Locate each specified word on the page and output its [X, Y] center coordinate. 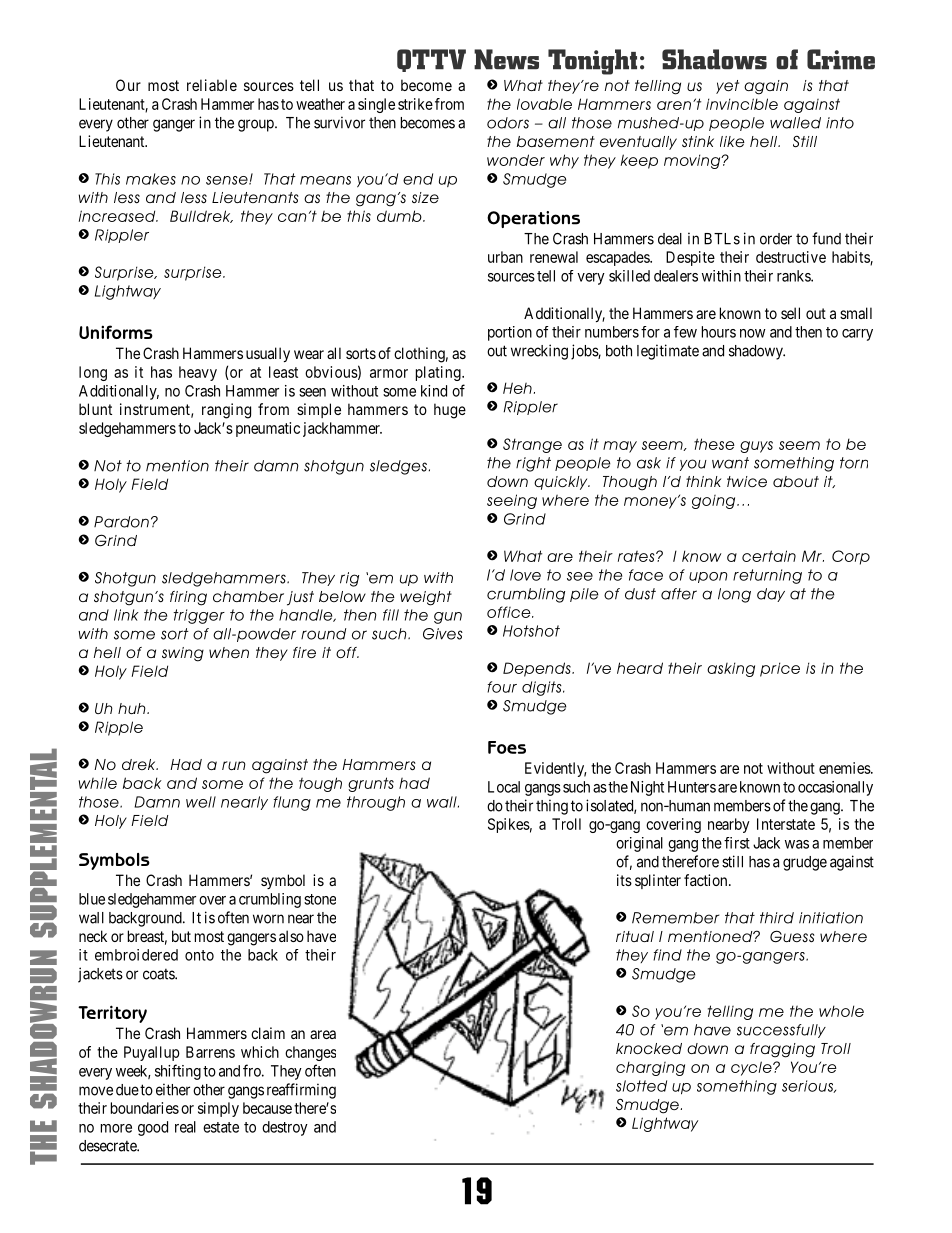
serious [808, 1086]
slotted [641, 1086]
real [185, 1127]
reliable [212, 85]
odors [508, 123]
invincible [742, 104]
